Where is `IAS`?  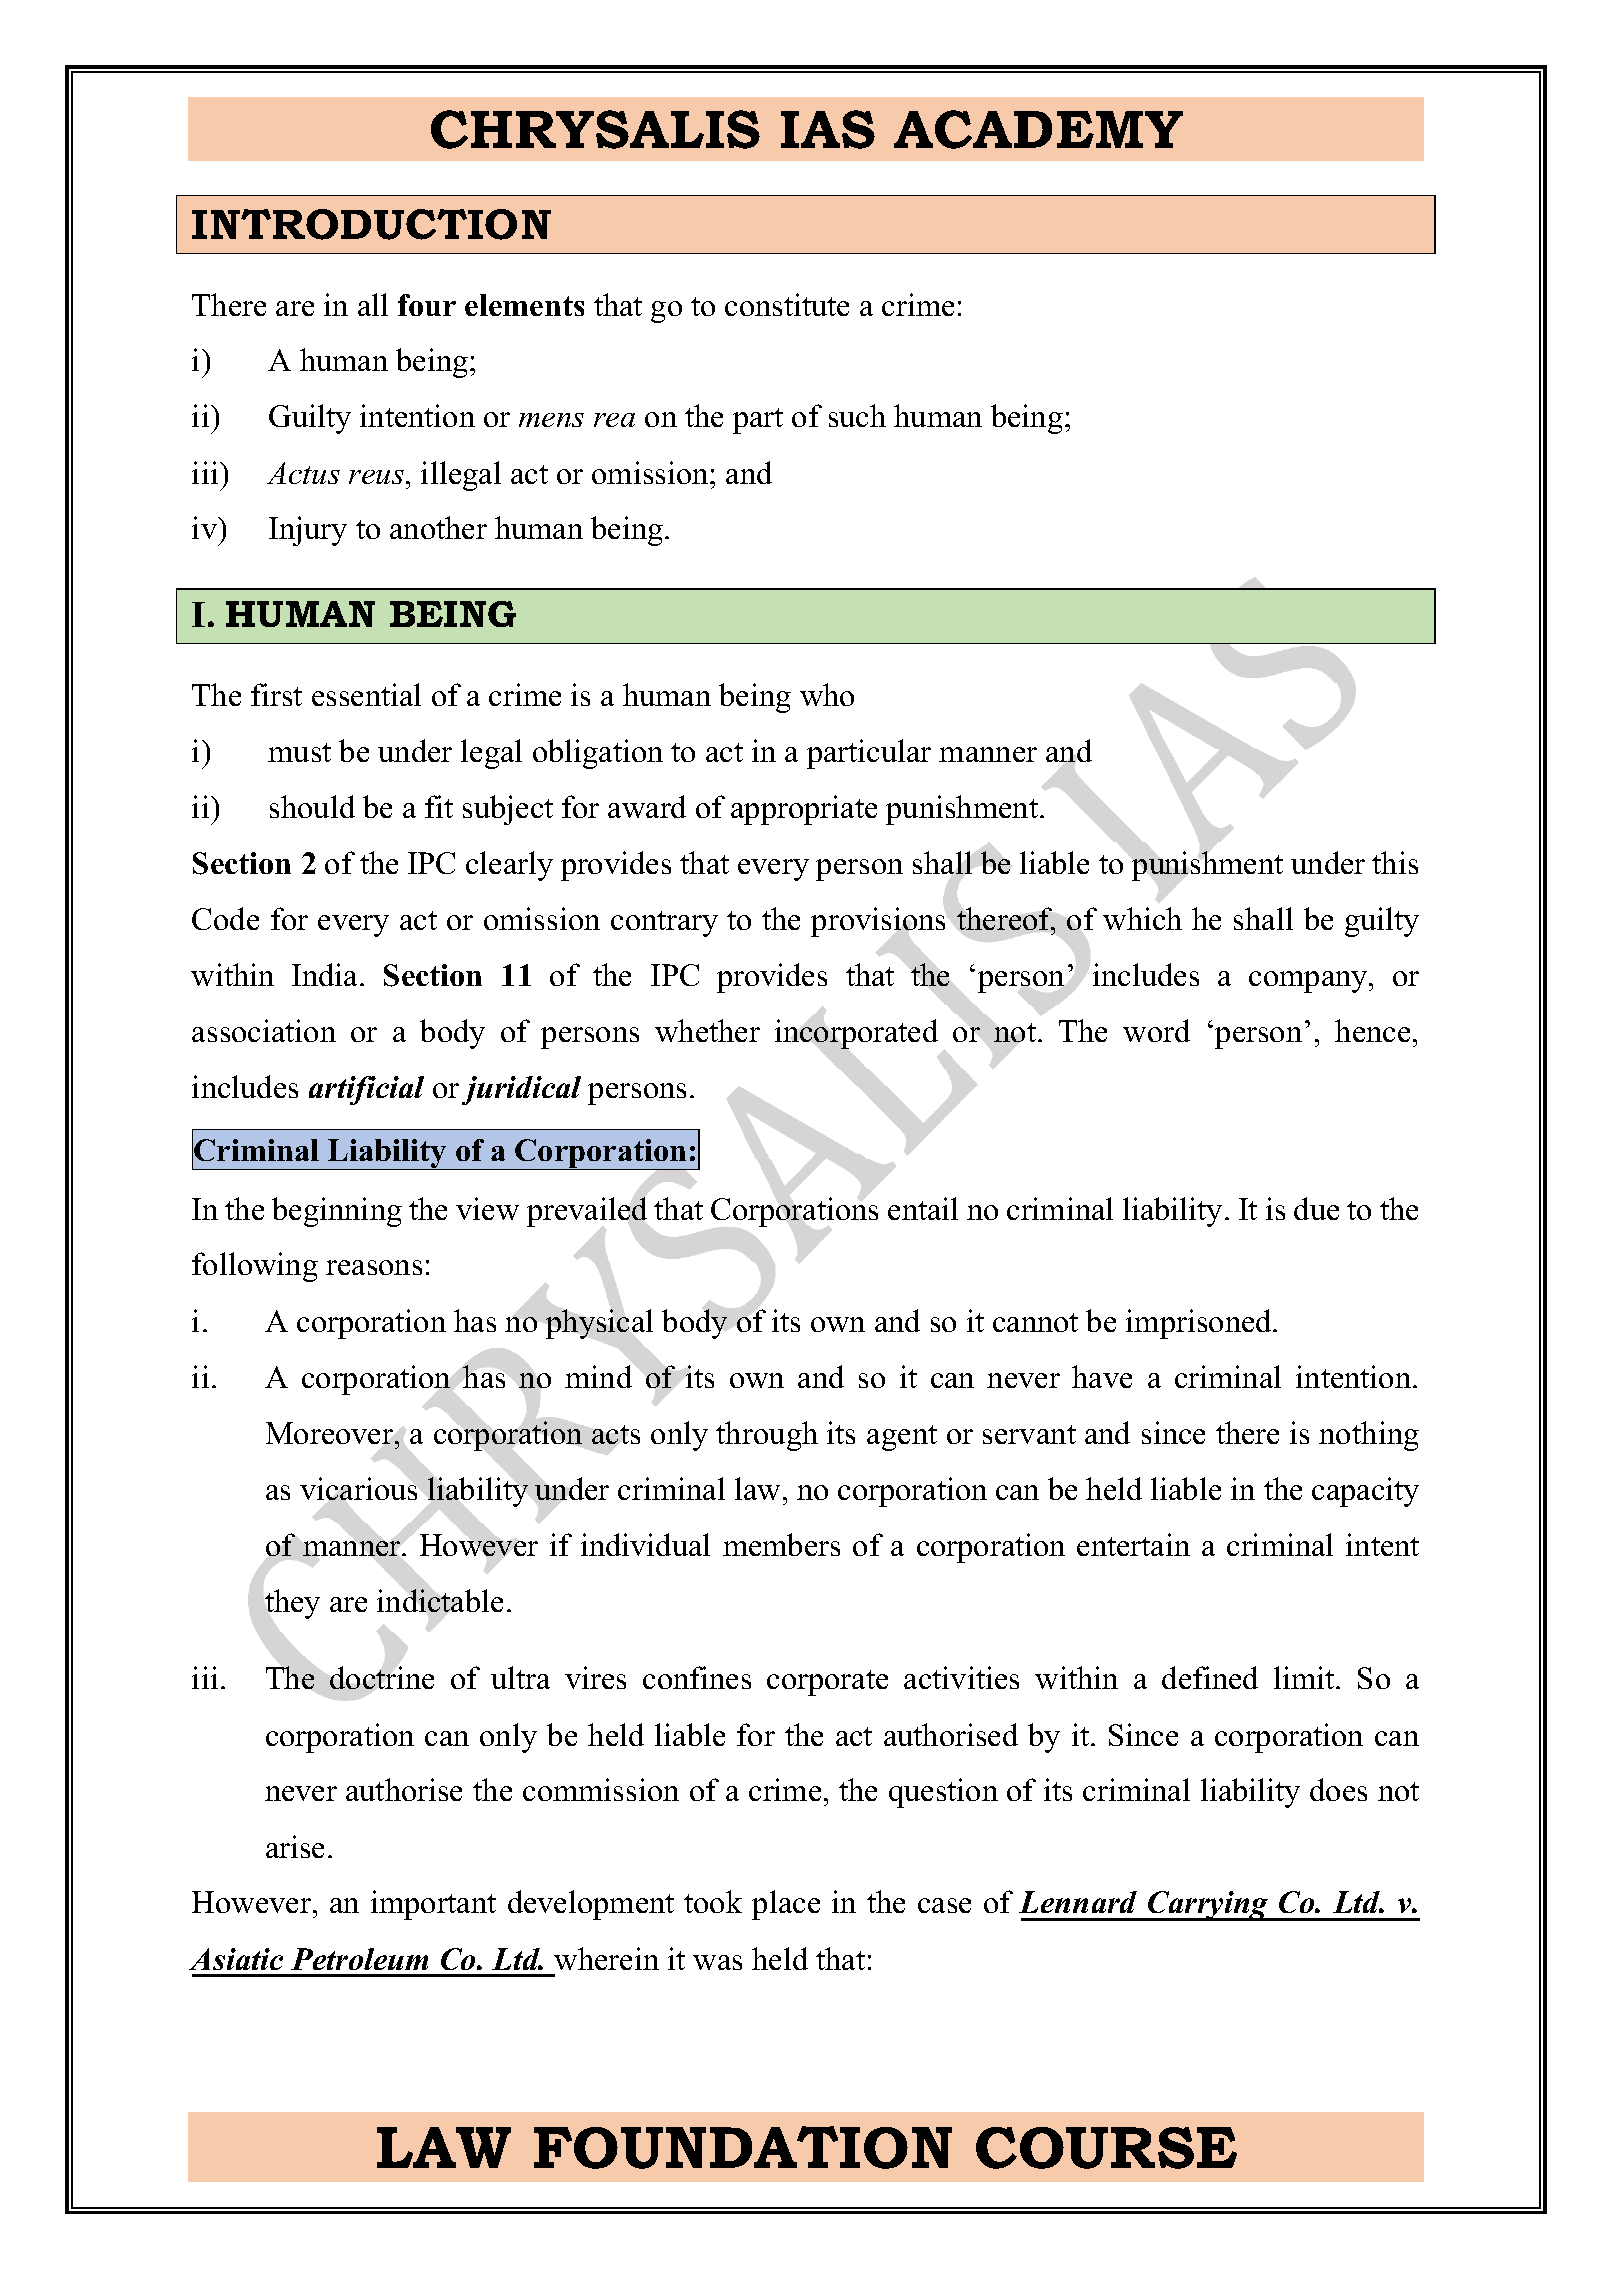 IAS is located at coordinates (828, 129).
